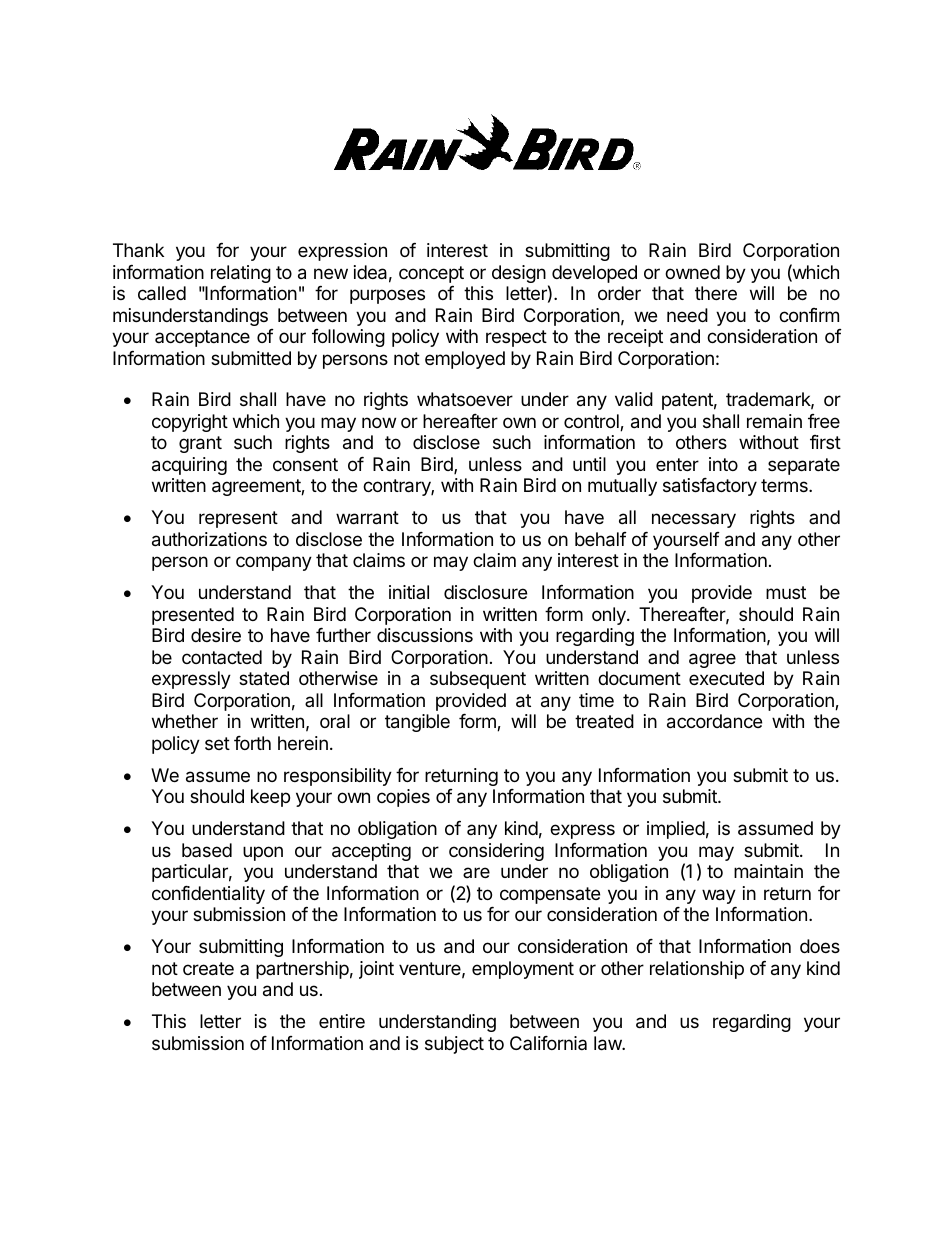 The image size is (952, 1233). I want to click on relating, so click(241, 274).
